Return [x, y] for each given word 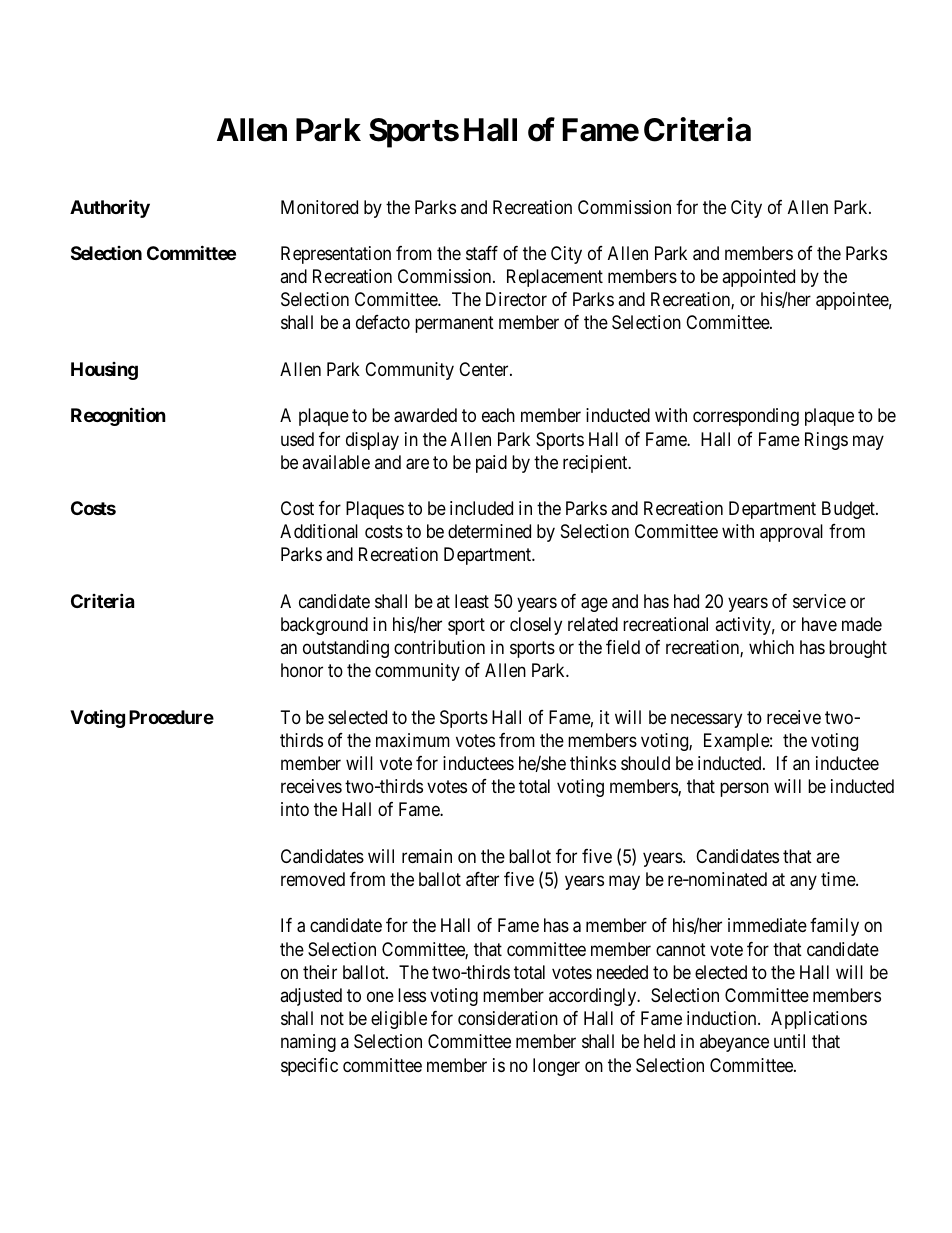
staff [482, 253]
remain [427, 856]
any [803, 882]
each [498, 415]
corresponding [746, 417]
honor [302, 670]
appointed [758, 278]
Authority [110, 208]
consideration [508, 1018]
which [771, 647]
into [295, 809]
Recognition [118, 416]
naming [308, 1043]
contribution [439, 647]
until [789, 1041]
